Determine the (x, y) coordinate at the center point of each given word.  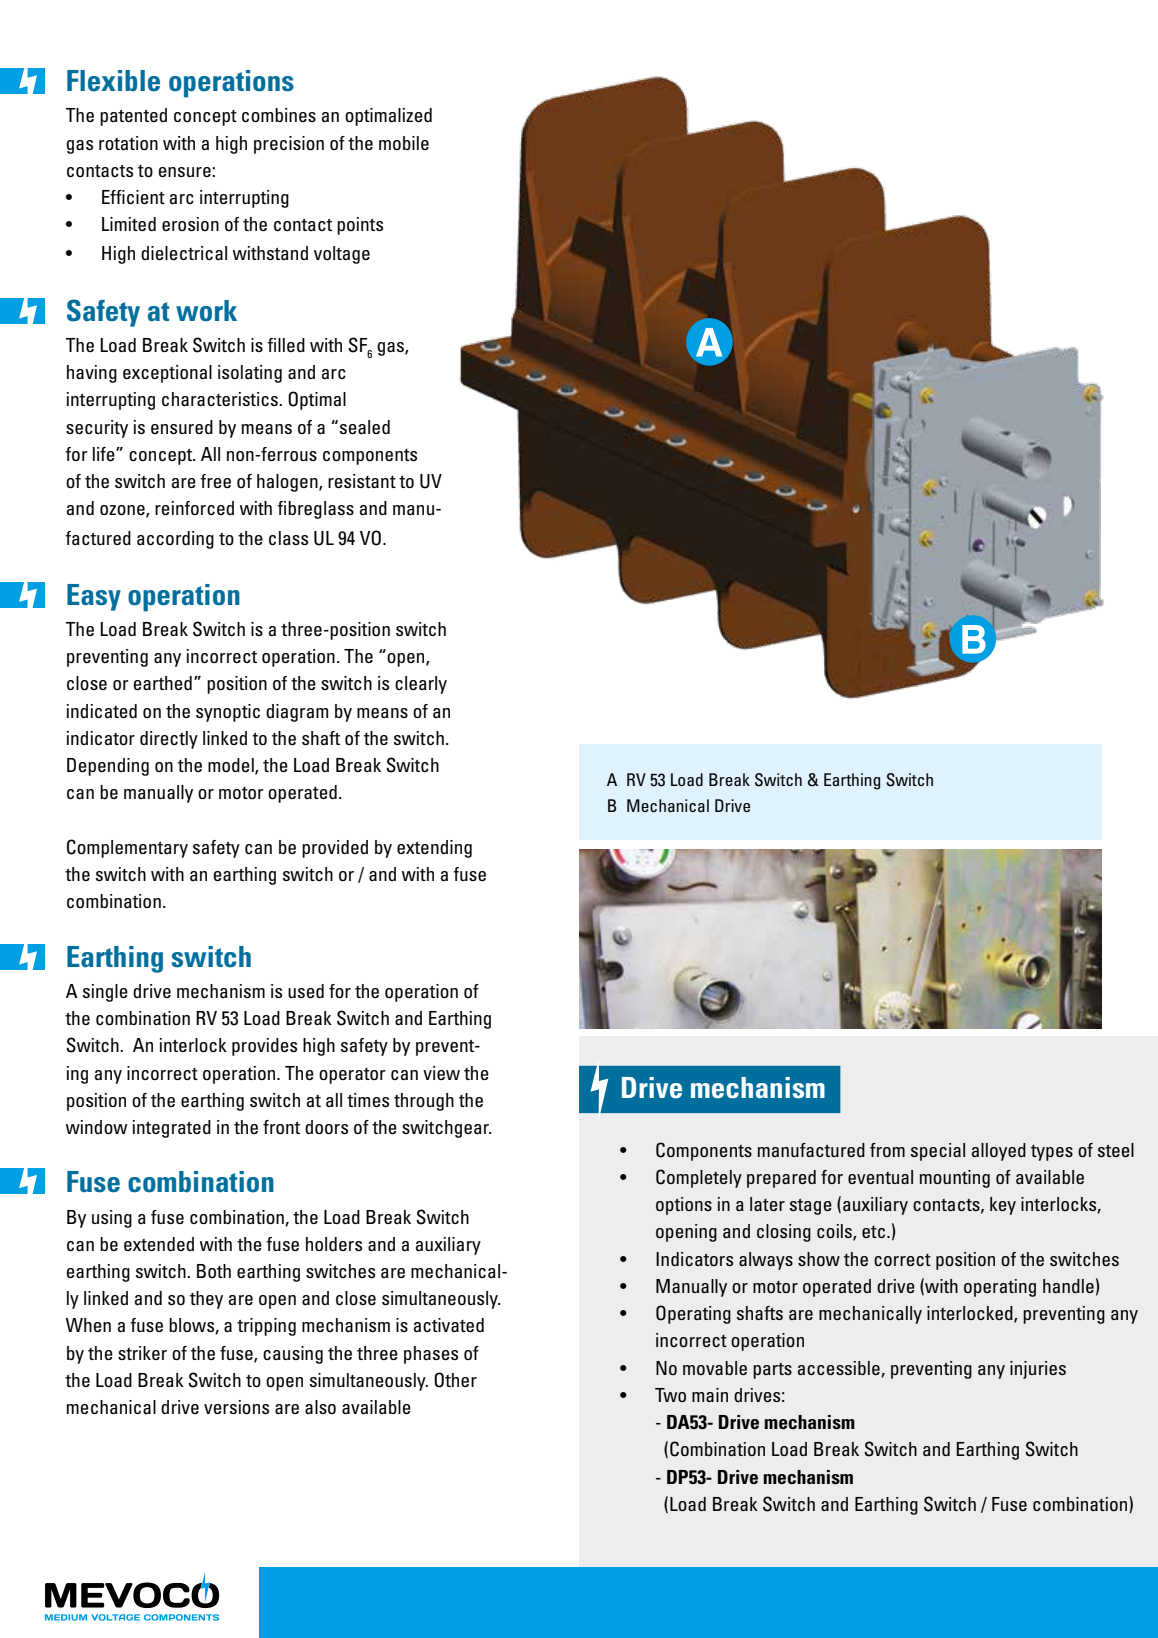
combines (279, 115)
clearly (421, 685)
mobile (404, 143)
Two (670, 1395)
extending (434, 849)
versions (236, 1407)
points (360, 226)
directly (169, 740)
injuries (1038, 1370)
